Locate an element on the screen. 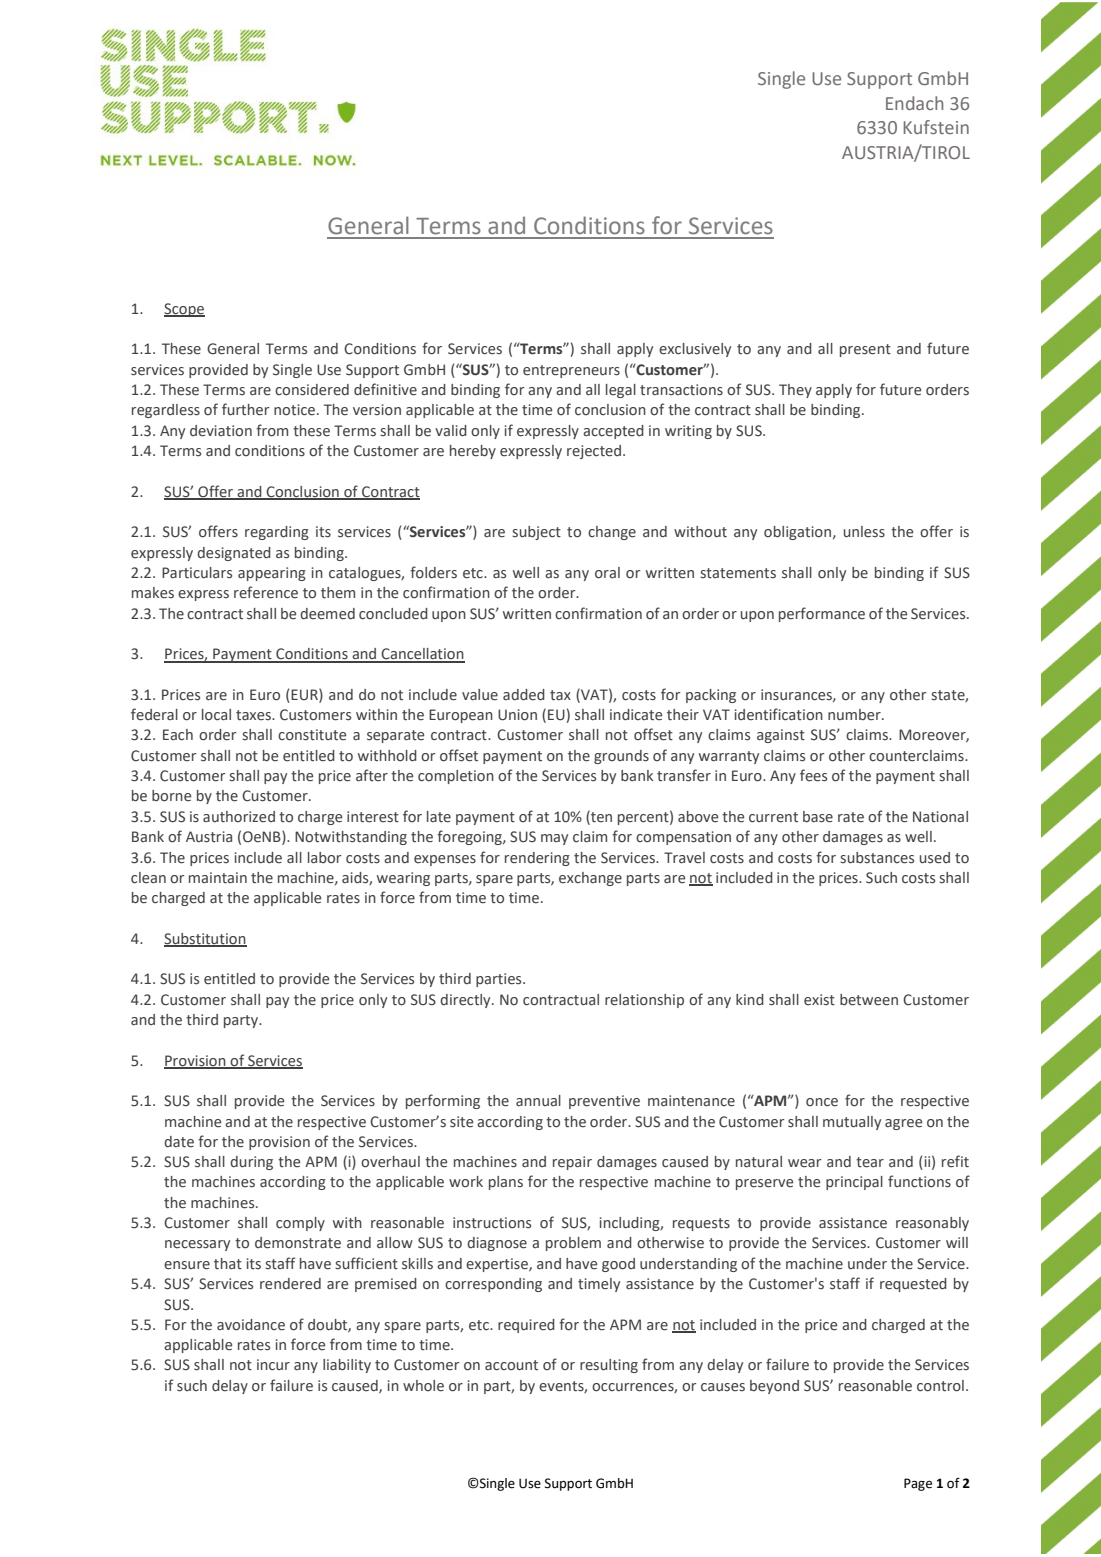 The width and height of the screenshot is (1101, 1557). account is located at coordinates (511, 1365).
